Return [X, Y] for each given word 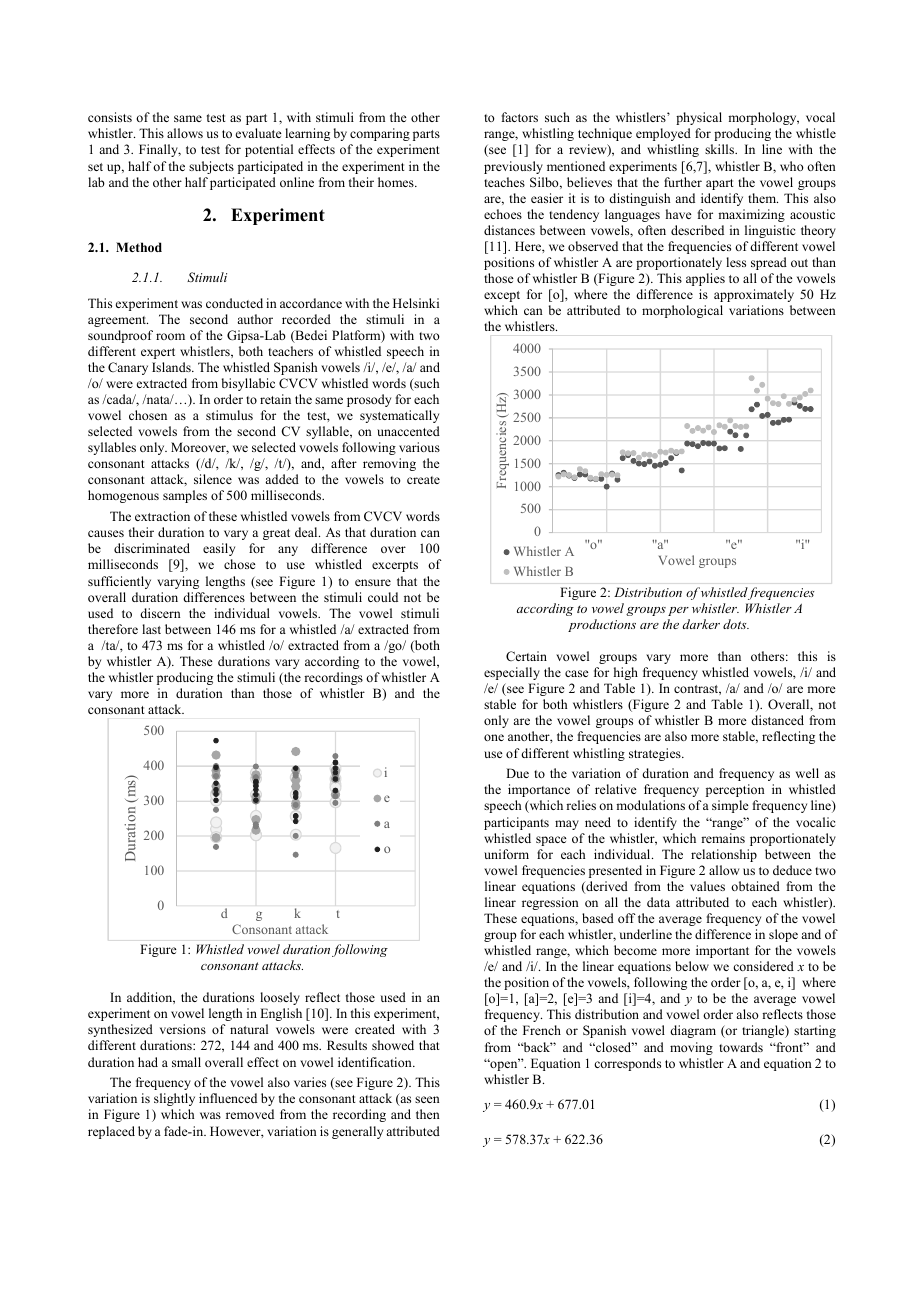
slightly [174, 1099]
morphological [682, 311]
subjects [211, 167]
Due [517, 773]
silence [213, 479]
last [151, 629]
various [419, 447]
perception [735, 790]
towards [741, 1047]
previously [513, 167]
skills [720, 149]
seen [427, 1099]
